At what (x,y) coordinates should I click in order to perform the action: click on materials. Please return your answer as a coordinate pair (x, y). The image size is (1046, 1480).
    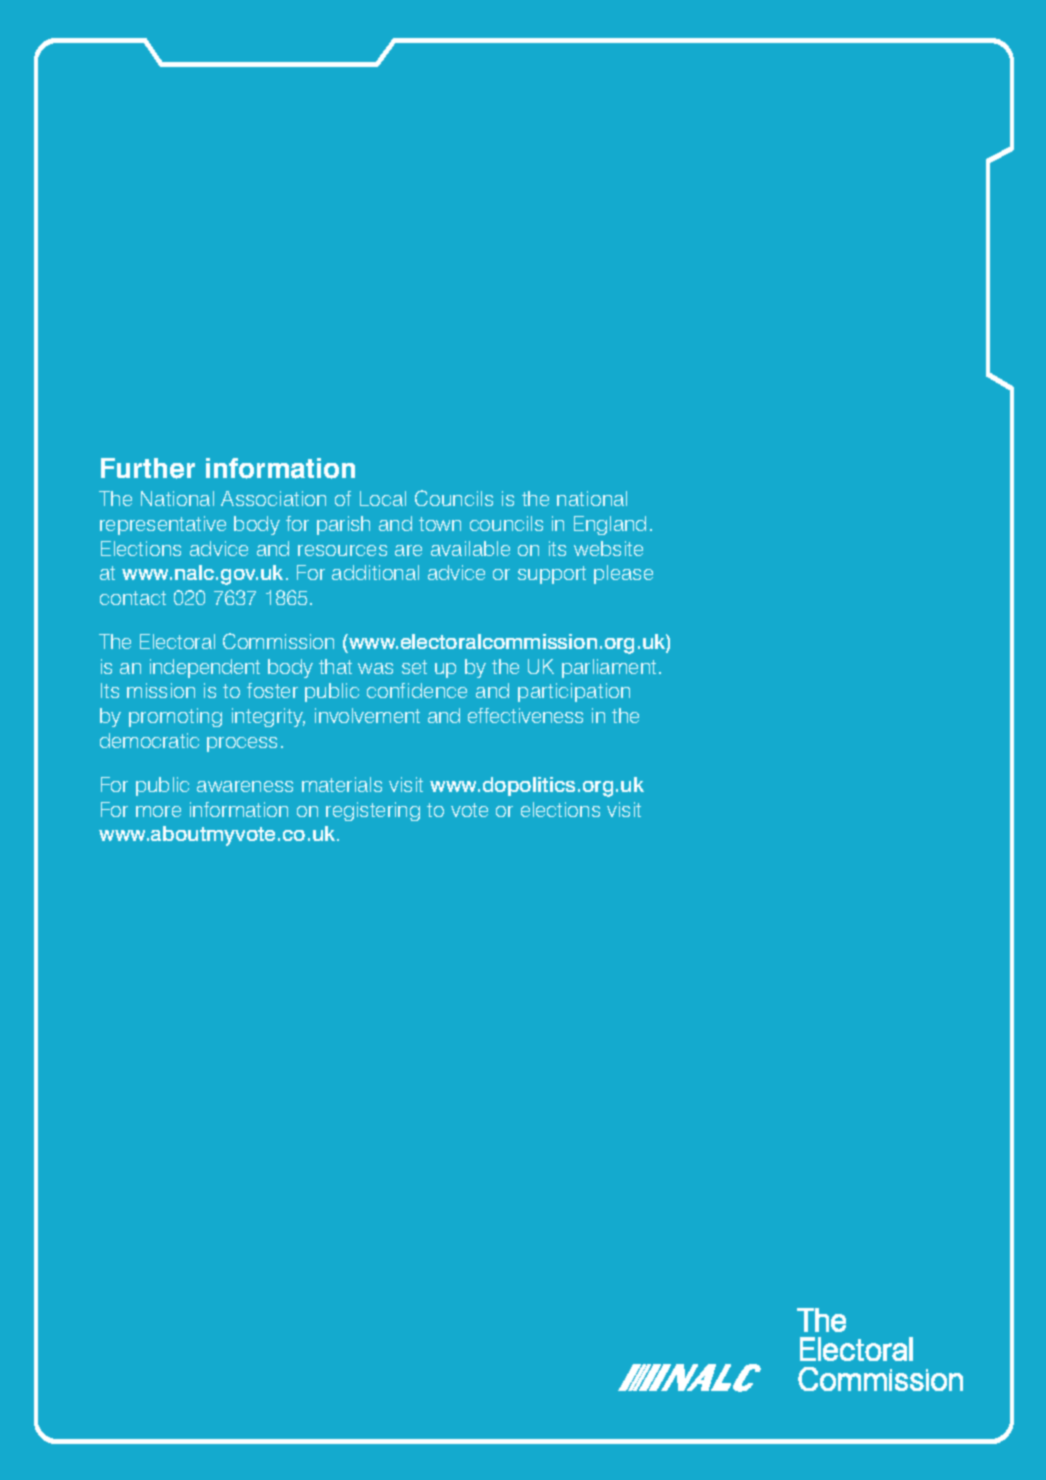
    Looking at the image, I should click on (342, 784).
